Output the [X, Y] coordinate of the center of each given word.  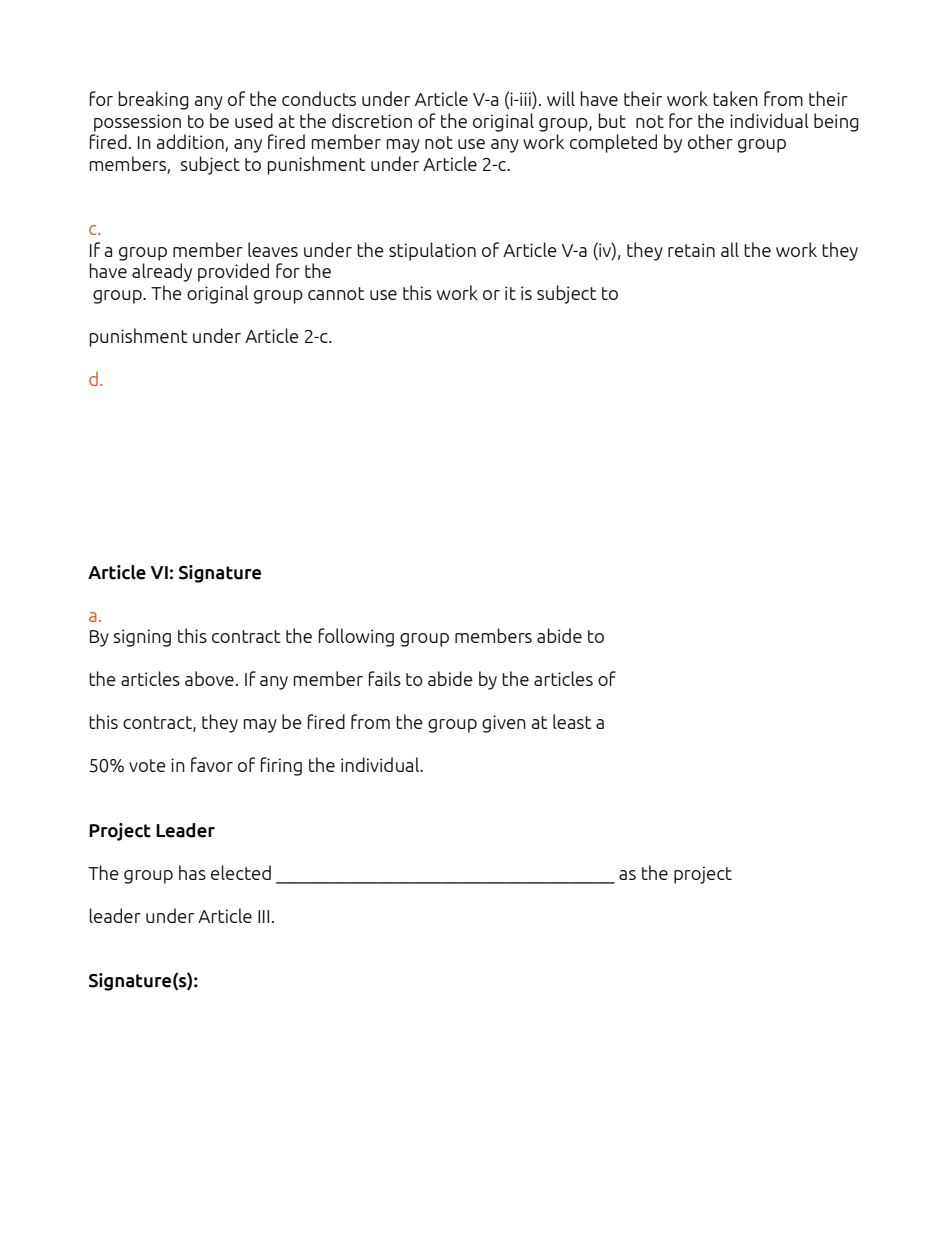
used [254, 120]
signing [142, 638]
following [356, 637]
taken [735, 98]
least [572, 721]
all [730, 249]
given [504, 724]
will [561, 98]
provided [233, 272]
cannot [336, 293]
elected [241, 872]
